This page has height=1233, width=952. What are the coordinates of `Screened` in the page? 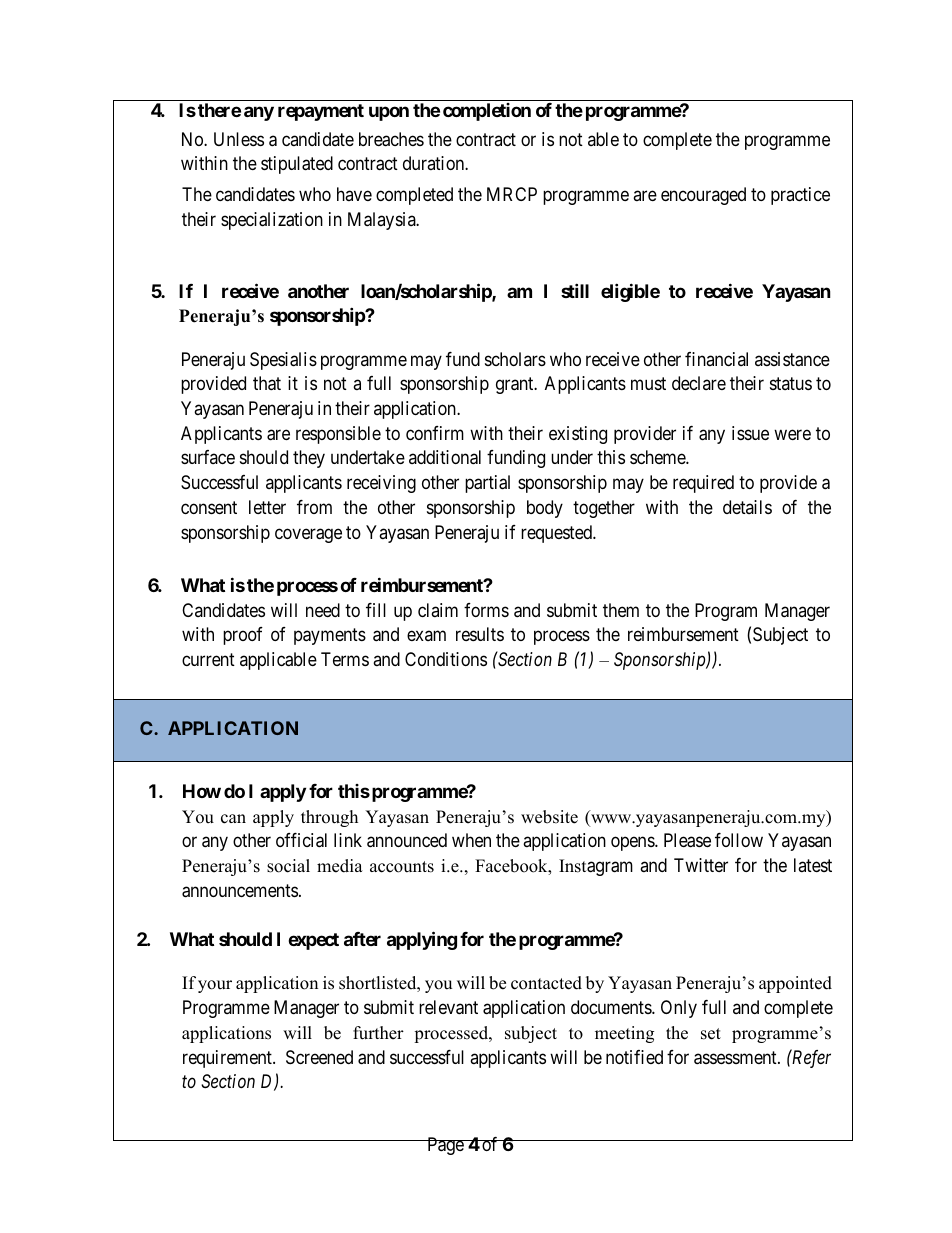 It's located at (319, 1057).
